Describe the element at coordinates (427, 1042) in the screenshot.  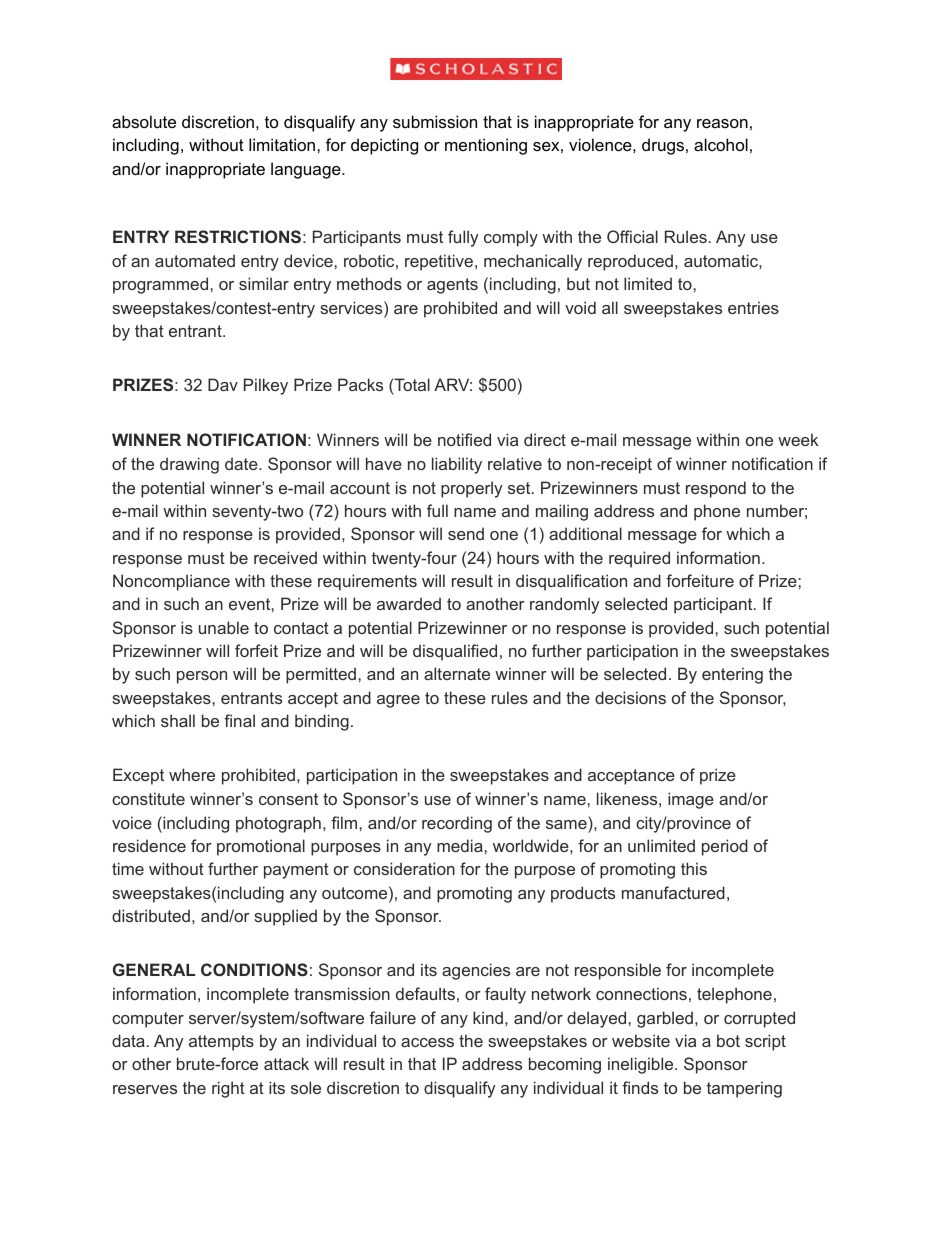
I see `access` at that location.
